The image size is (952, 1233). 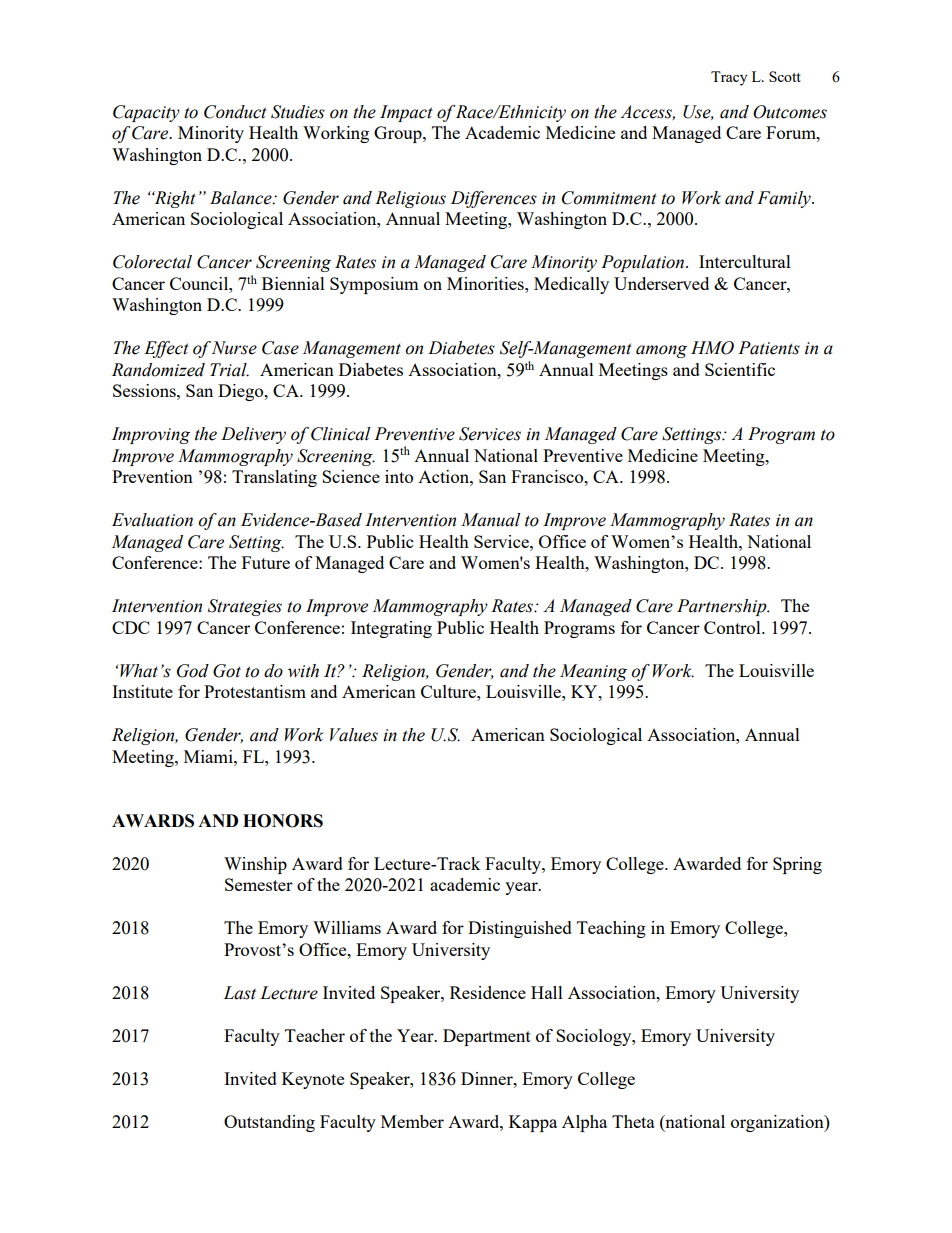 I want to click on Winship, so click(x=255, y=865).
